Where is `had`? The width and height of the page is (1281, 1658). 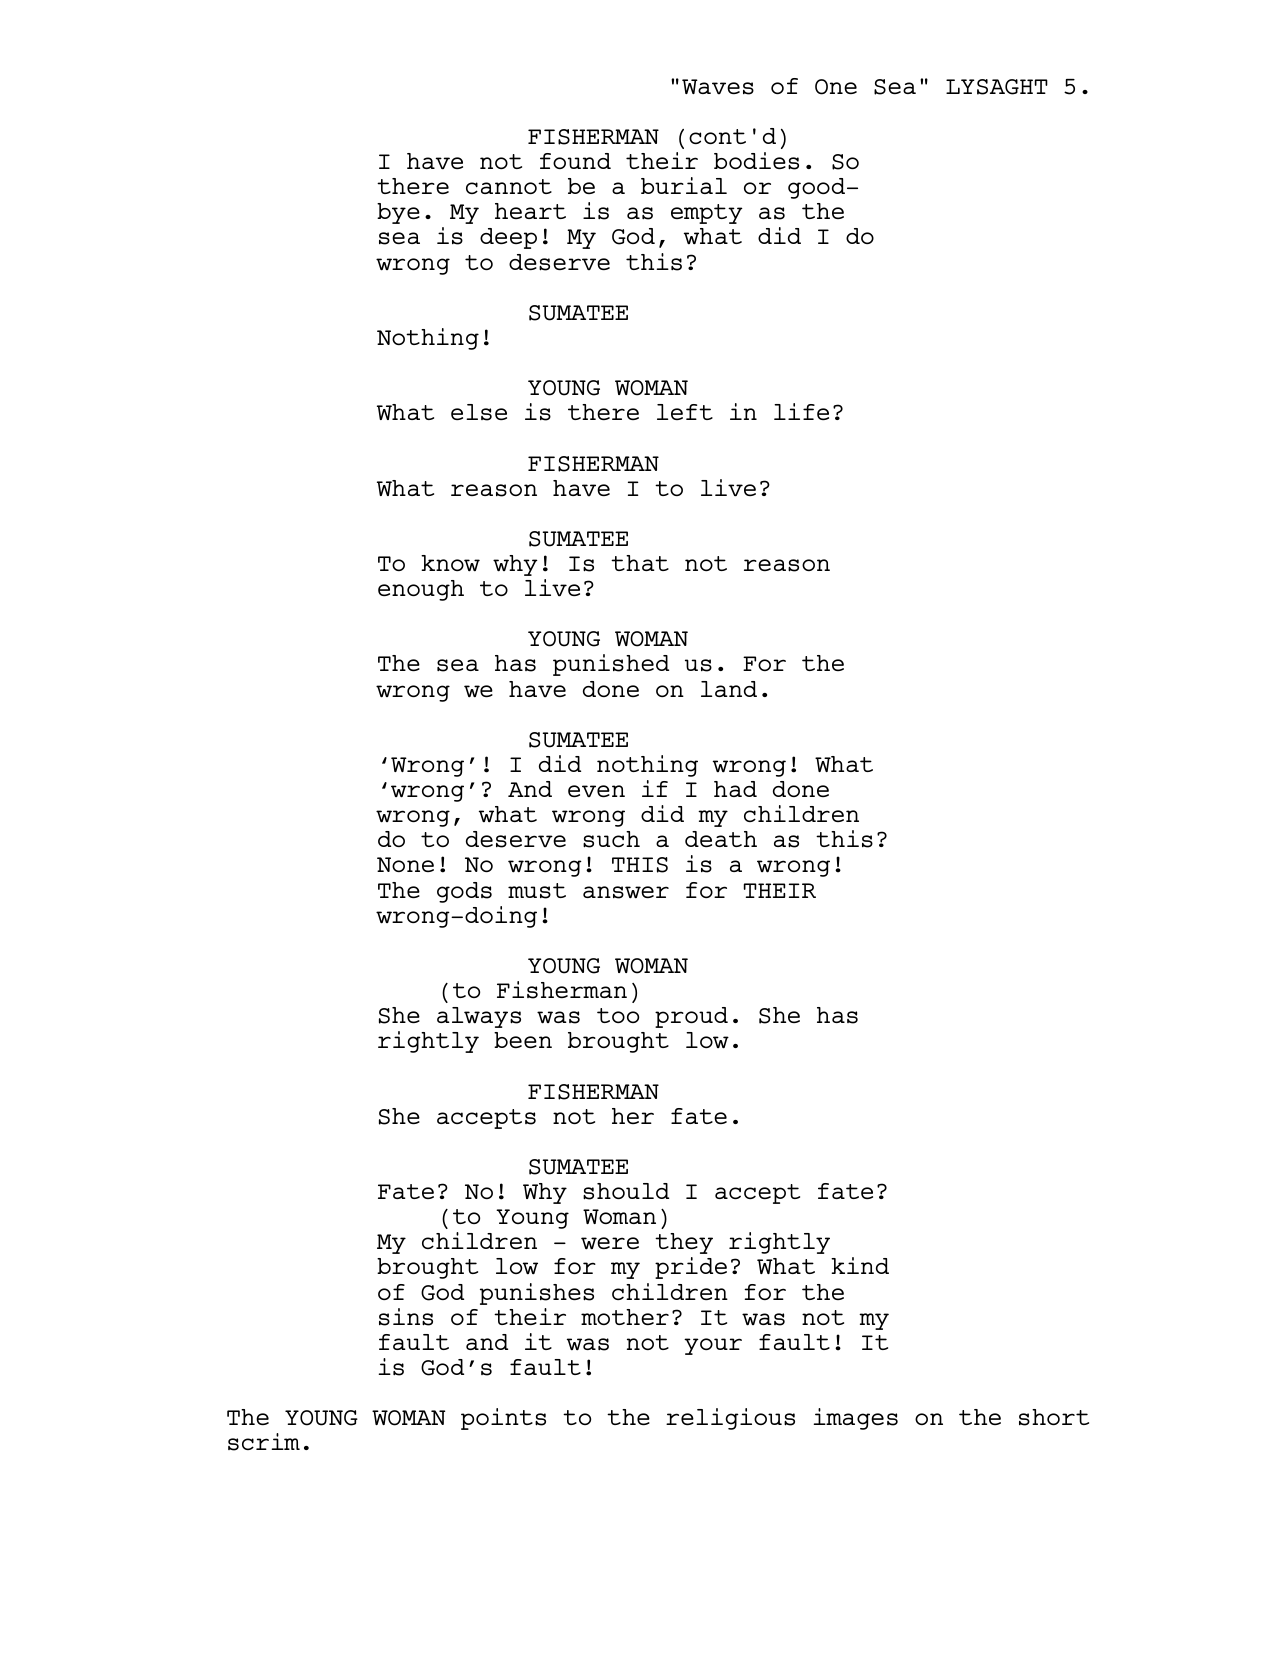 had is located at coordinates (735, 789).
